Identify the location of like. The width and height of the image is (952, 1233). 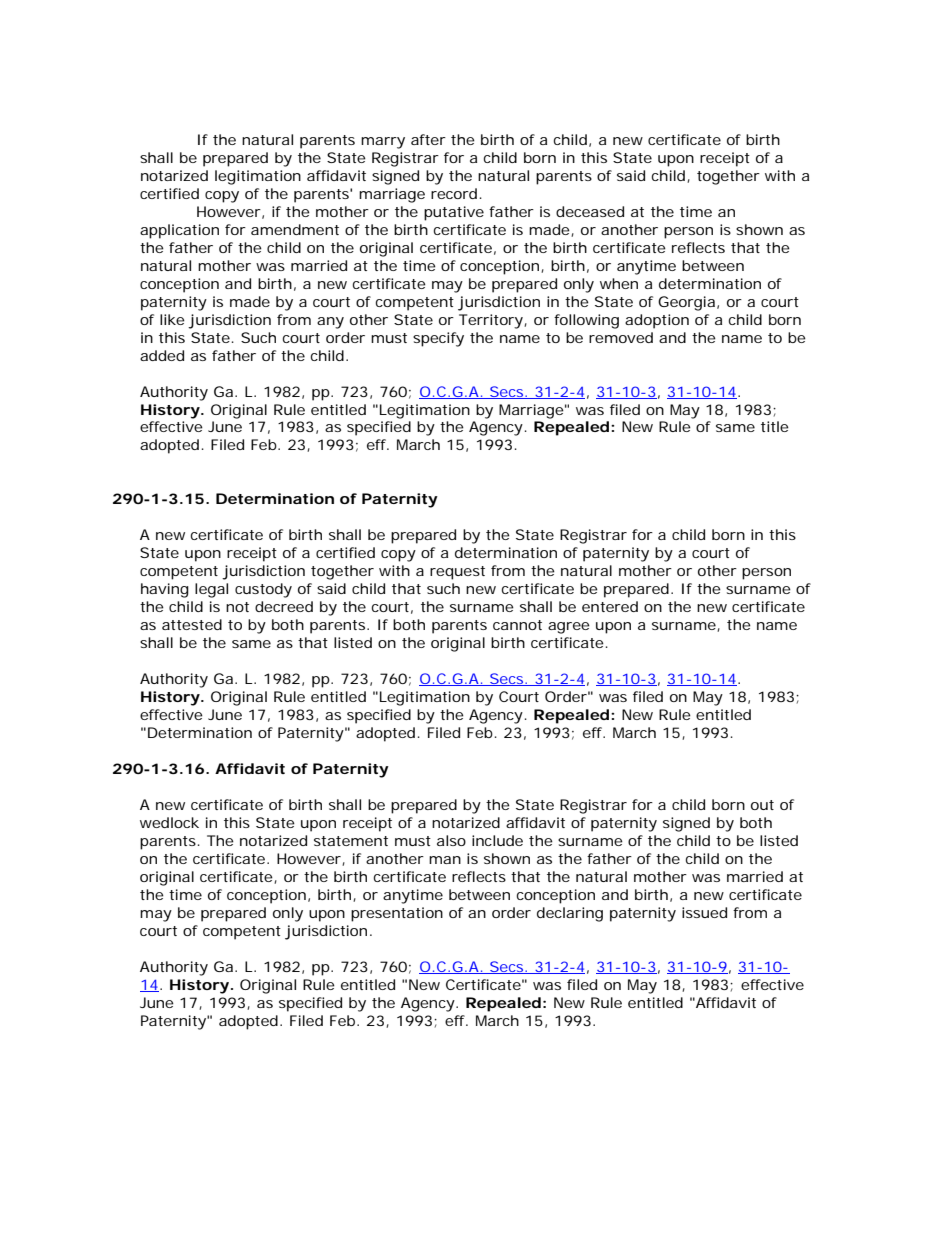
(172, 319).
